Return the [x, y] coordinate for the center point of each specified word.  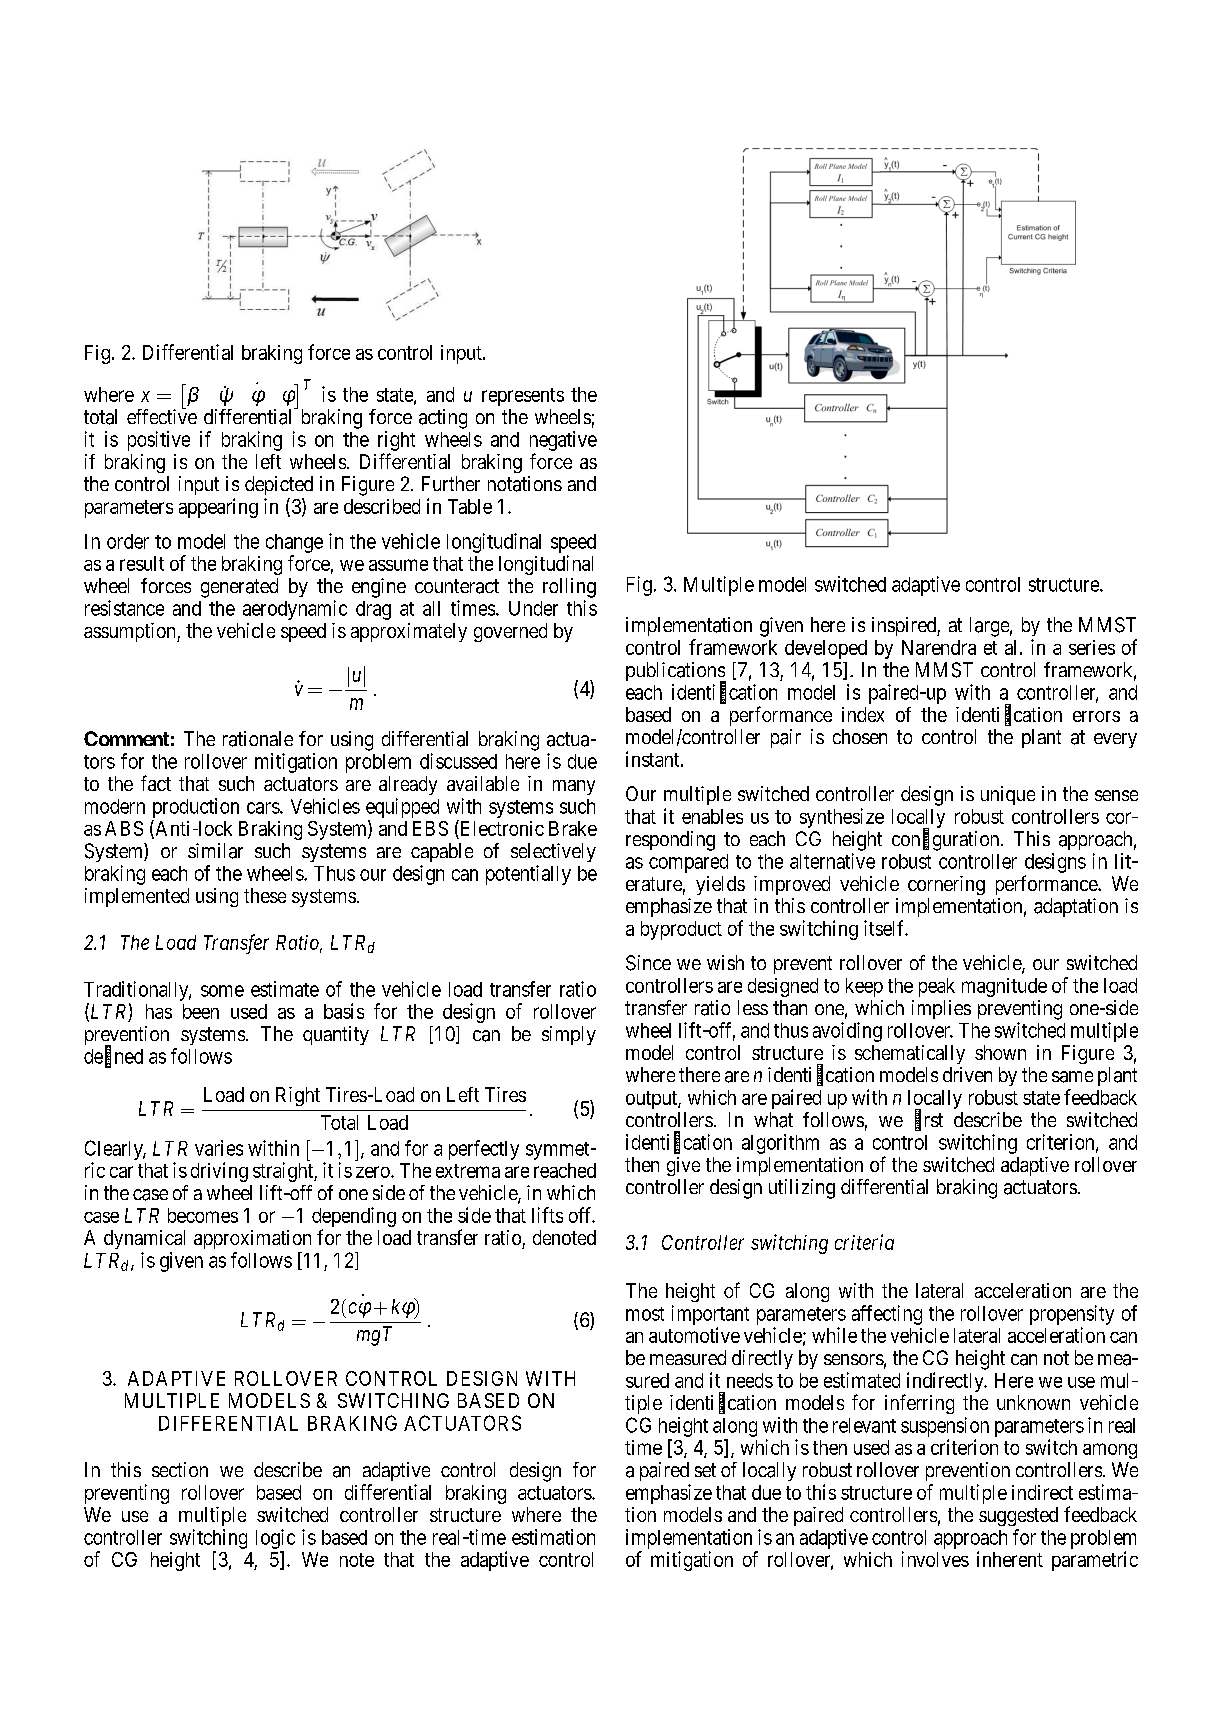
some [222, 991]
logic [275, 1539]
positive [159, 441]
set [705, 1470]
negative [563, 441]
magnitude [1004, 987]
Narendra [939, 647]
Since [648, 963]
